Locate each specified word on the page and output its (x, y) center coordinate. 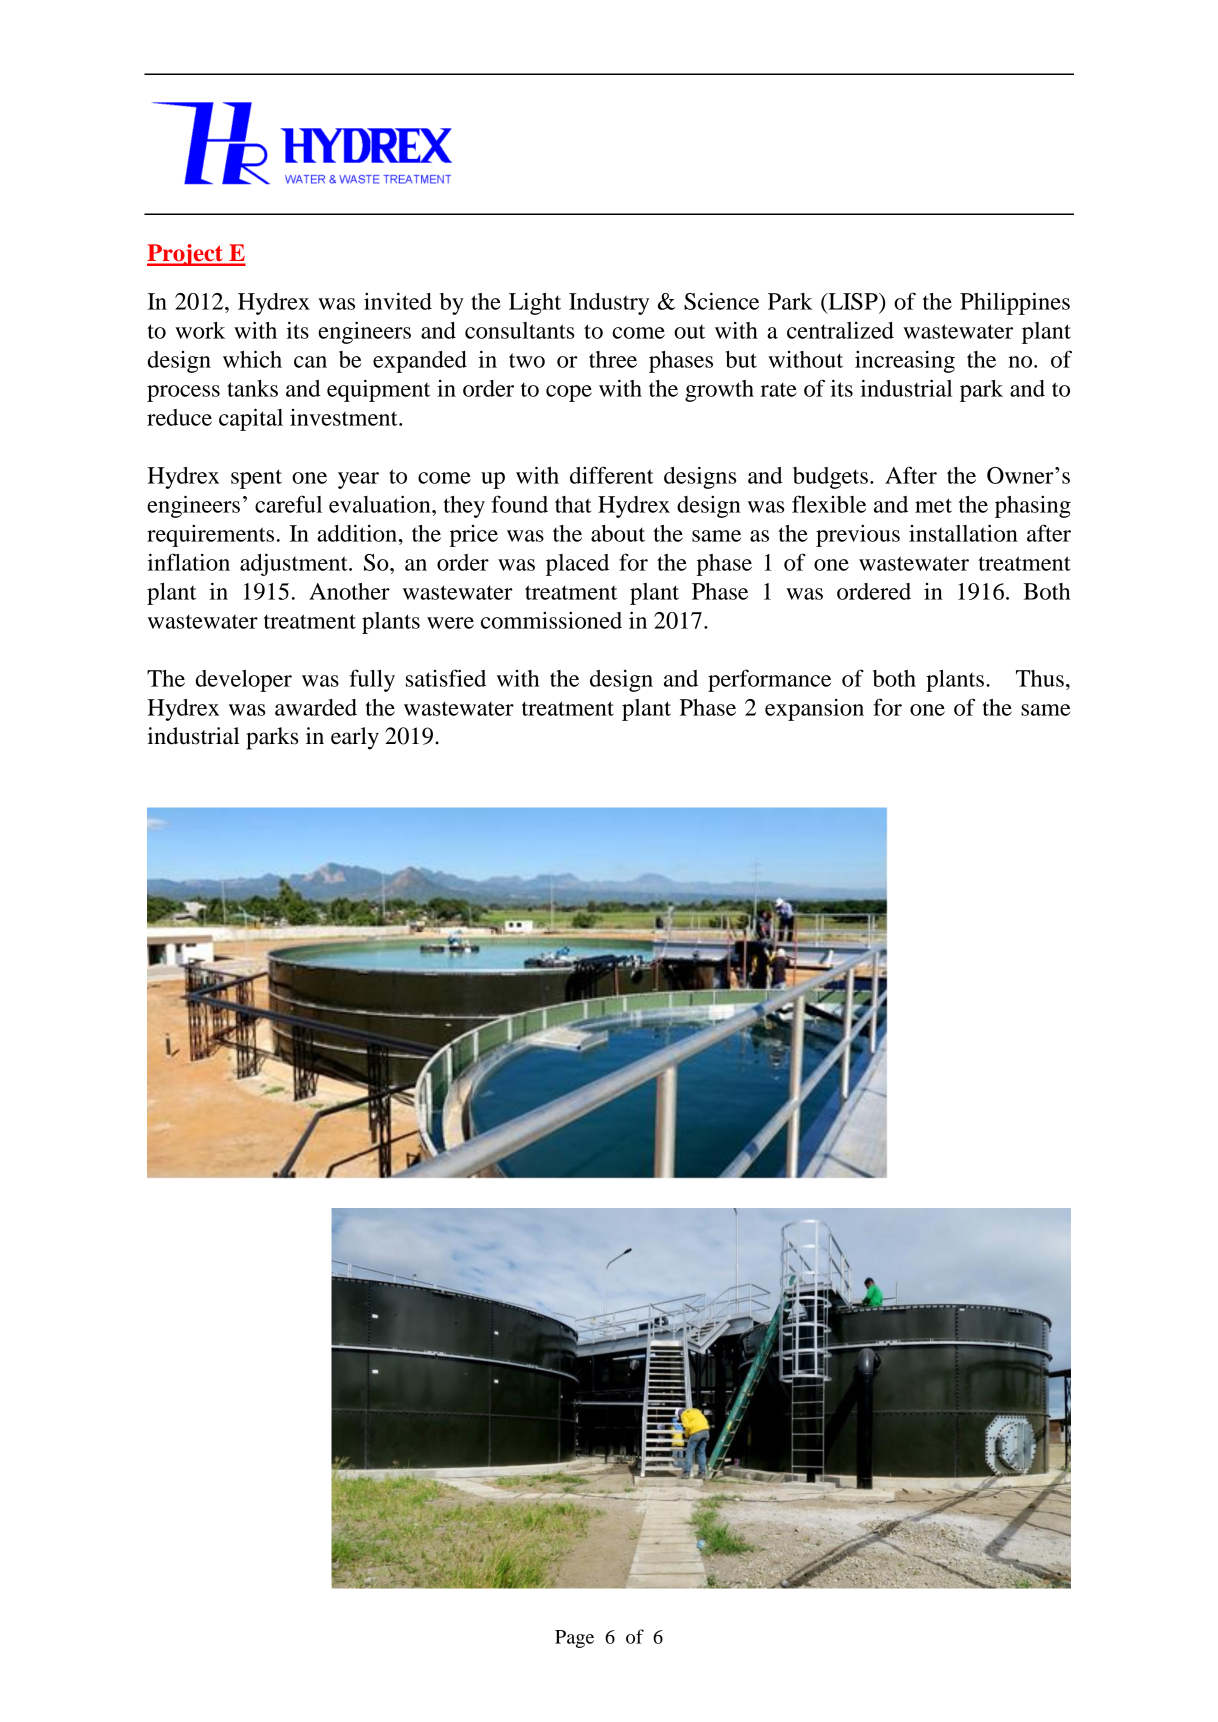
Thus (1040, 678)
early (355, 738)
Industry (609, 304)
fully (372, 680)
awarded (316, 707)
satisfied (446, 678)
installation (963, 533)
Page (574, 1639)
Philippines (1015, 303)
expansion (814, 710)
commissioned (551, 620)
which (252, 359)
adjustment (295, 564)
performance (769, 680)
